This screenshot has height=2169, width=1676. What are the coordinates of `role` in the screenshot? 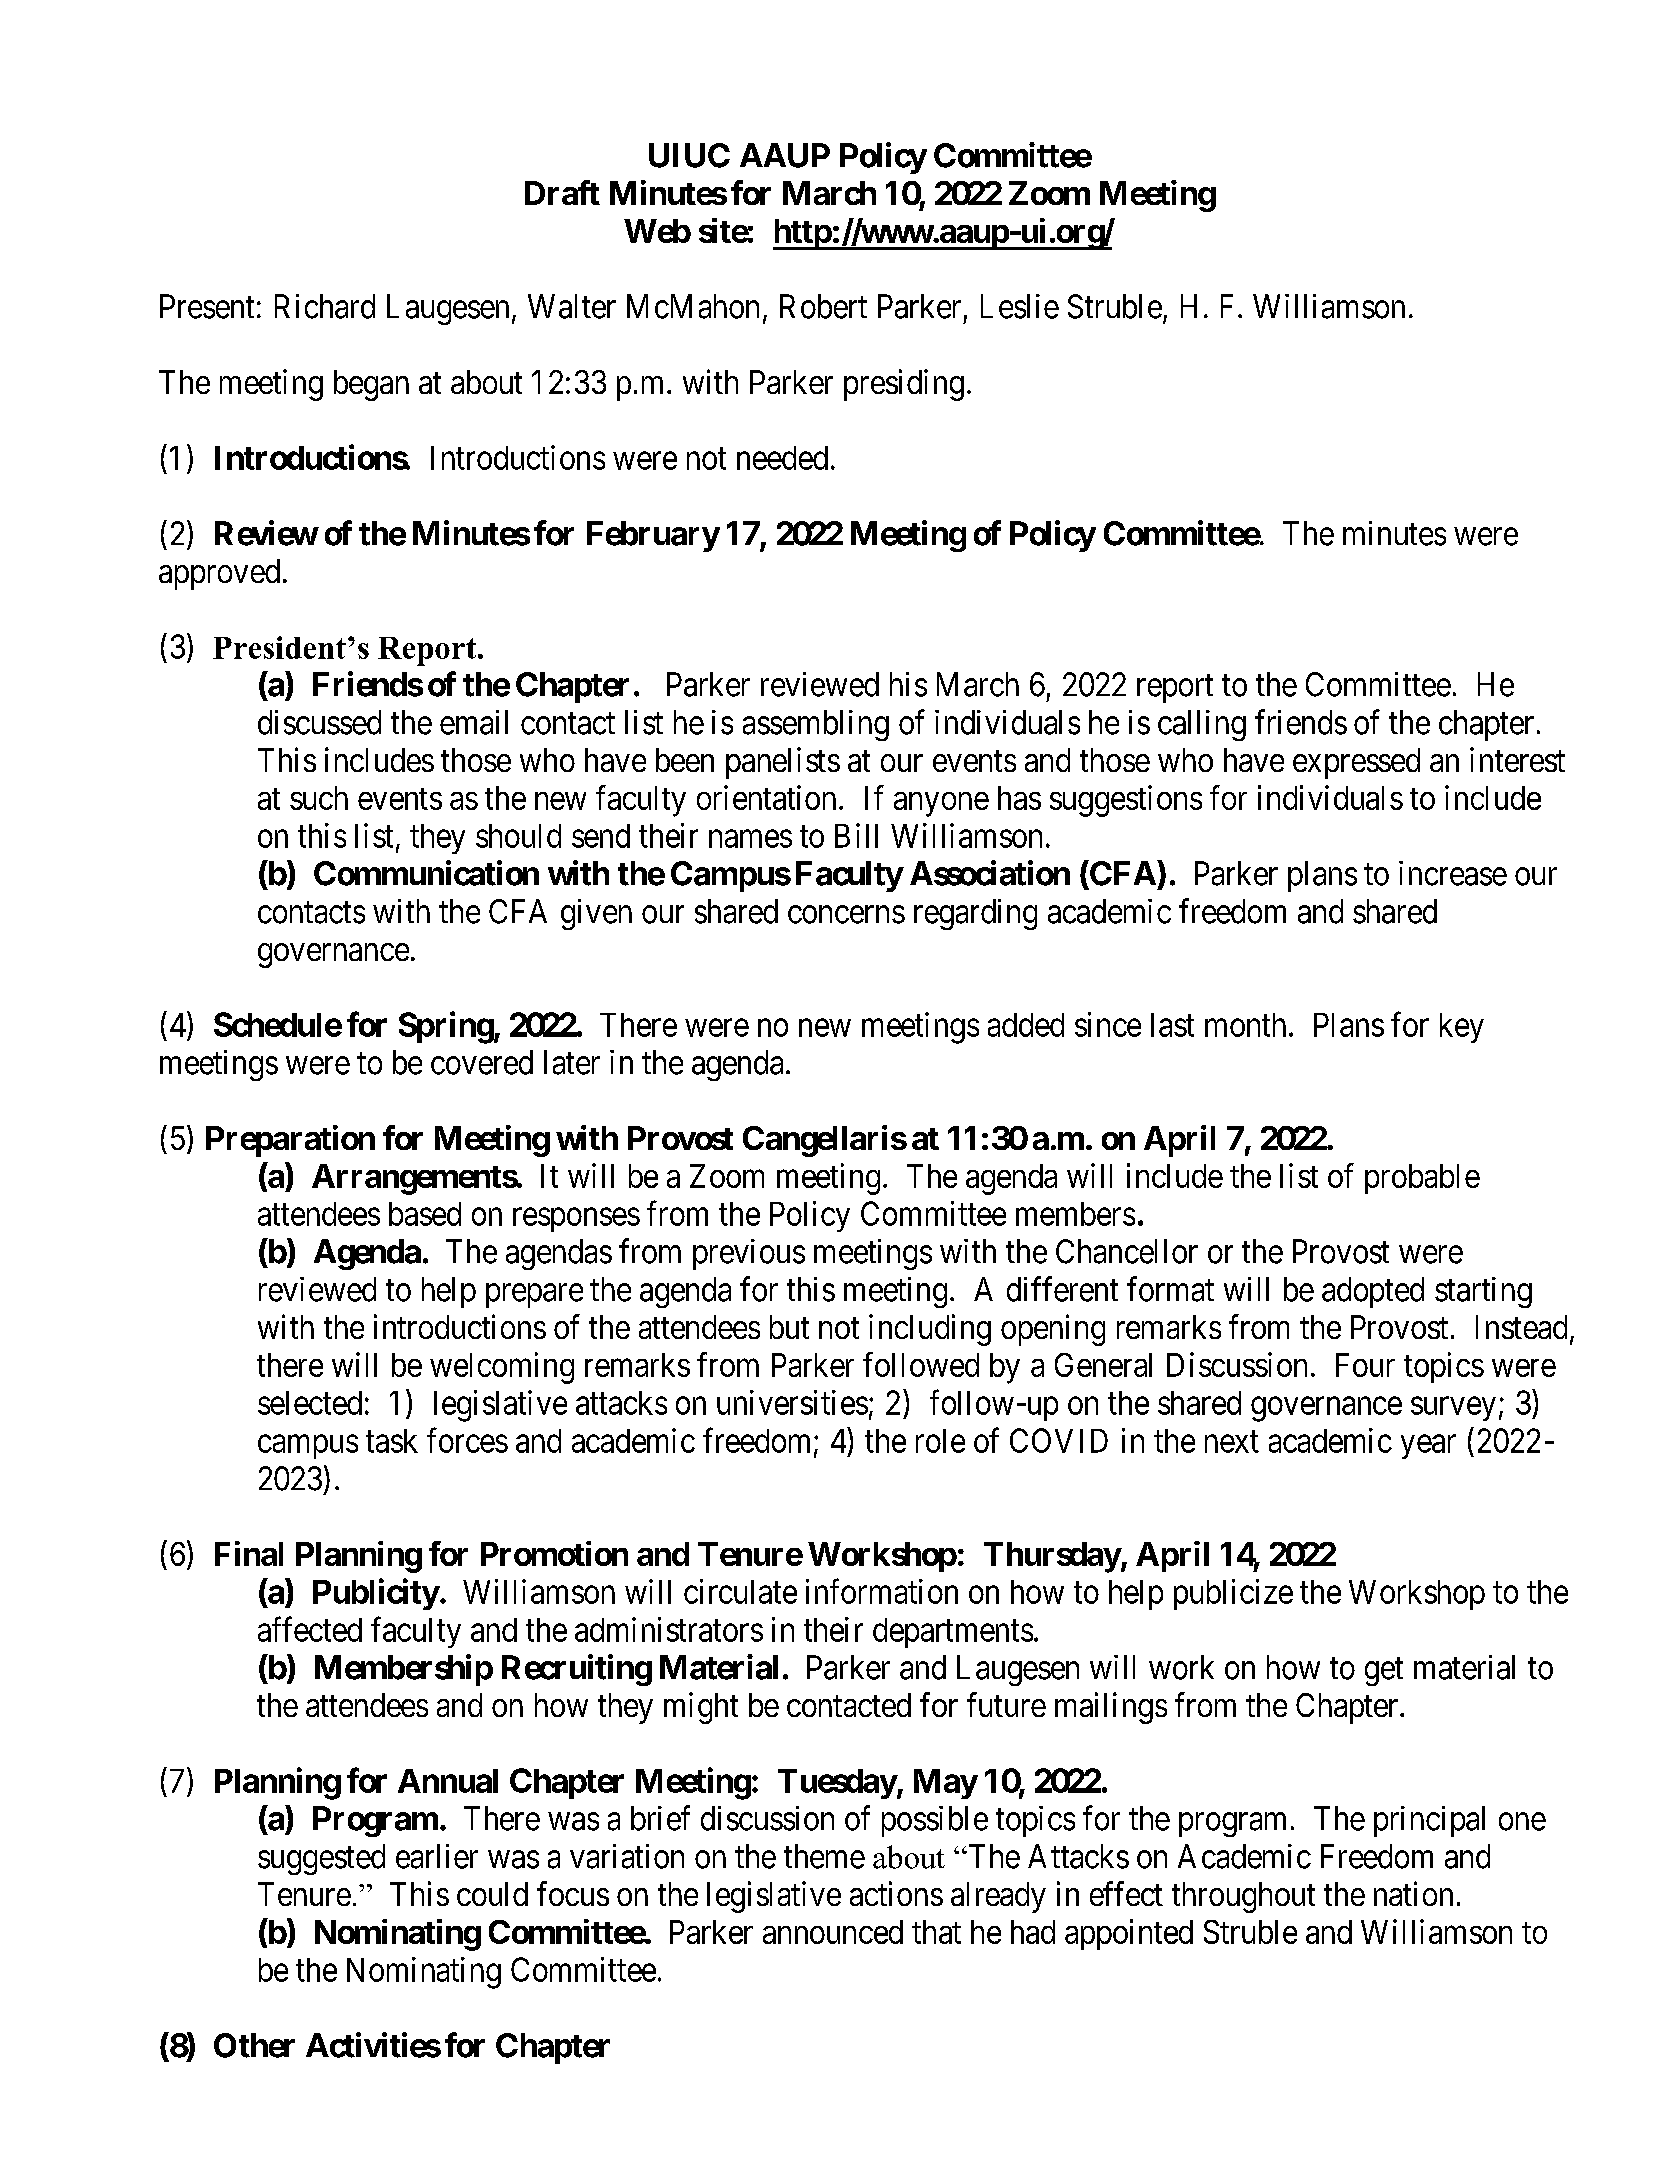 It's located at (940, 1441).
